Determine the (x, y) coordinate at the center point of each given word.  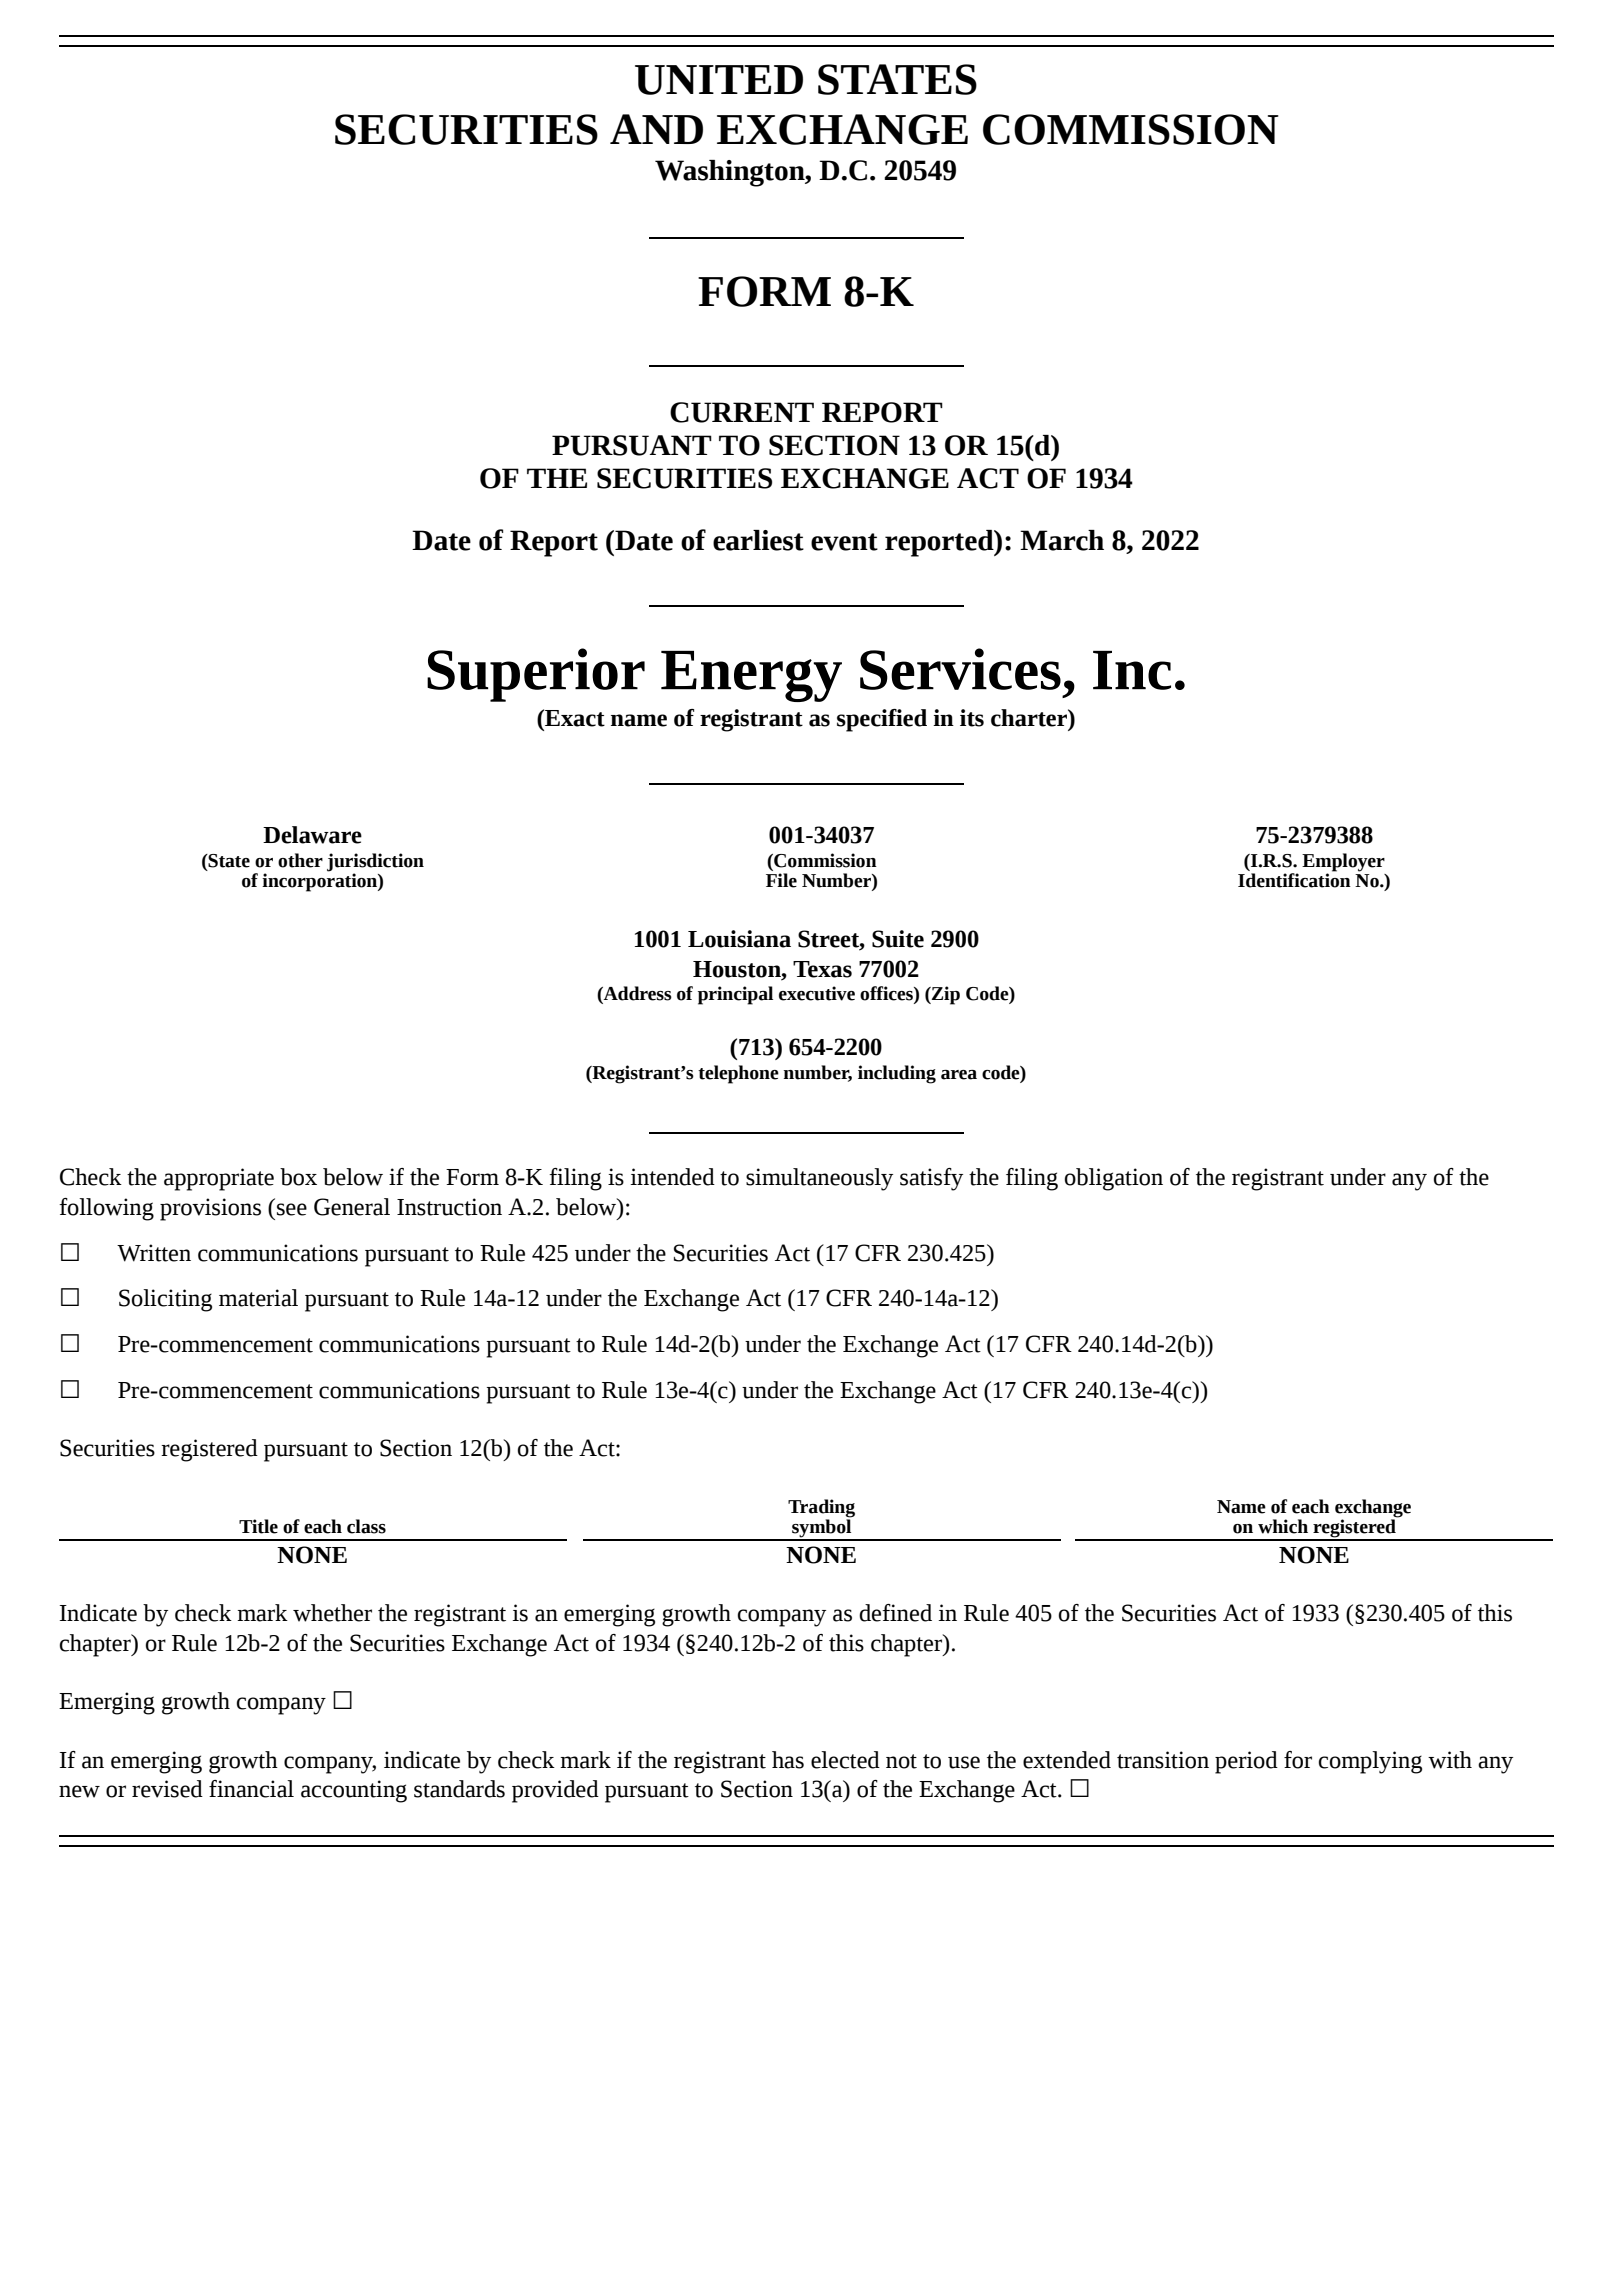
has (788, 1760)
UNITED (719, 80)
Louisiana (739, 939)
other (300, 860)
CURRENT (742, 412)
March (1062, 540)
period (1246, 1762)
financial (251, 1789)
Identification (1294, 879)
